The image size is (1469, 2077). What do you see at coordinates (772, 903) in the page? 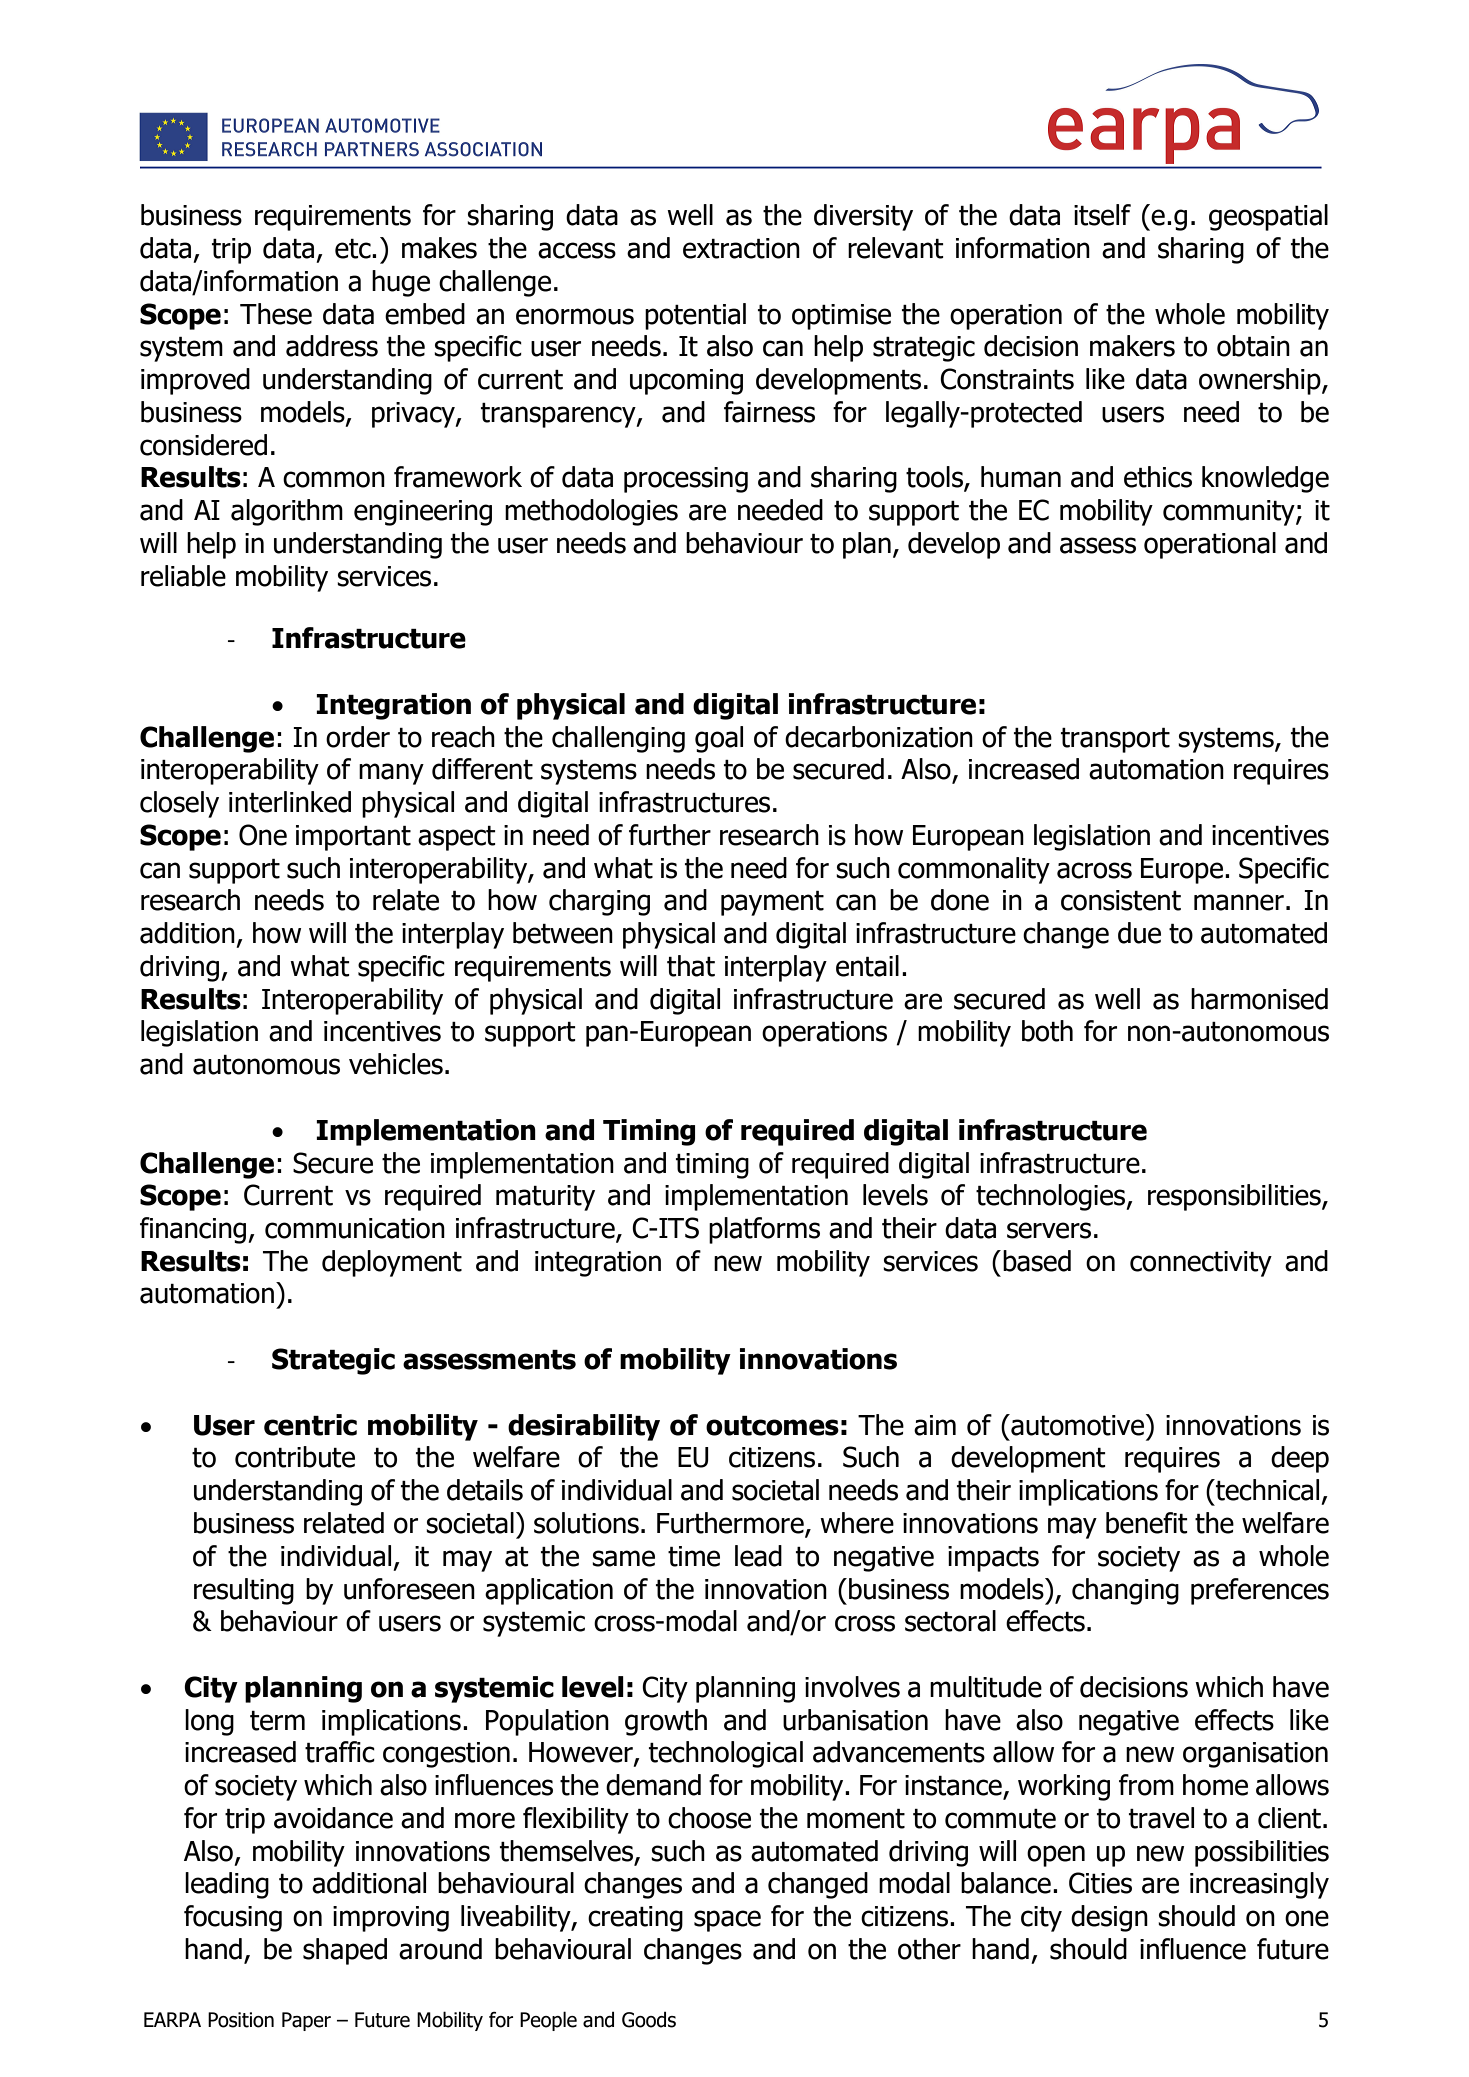
I see `payment` at bounding box center [772, 903].
